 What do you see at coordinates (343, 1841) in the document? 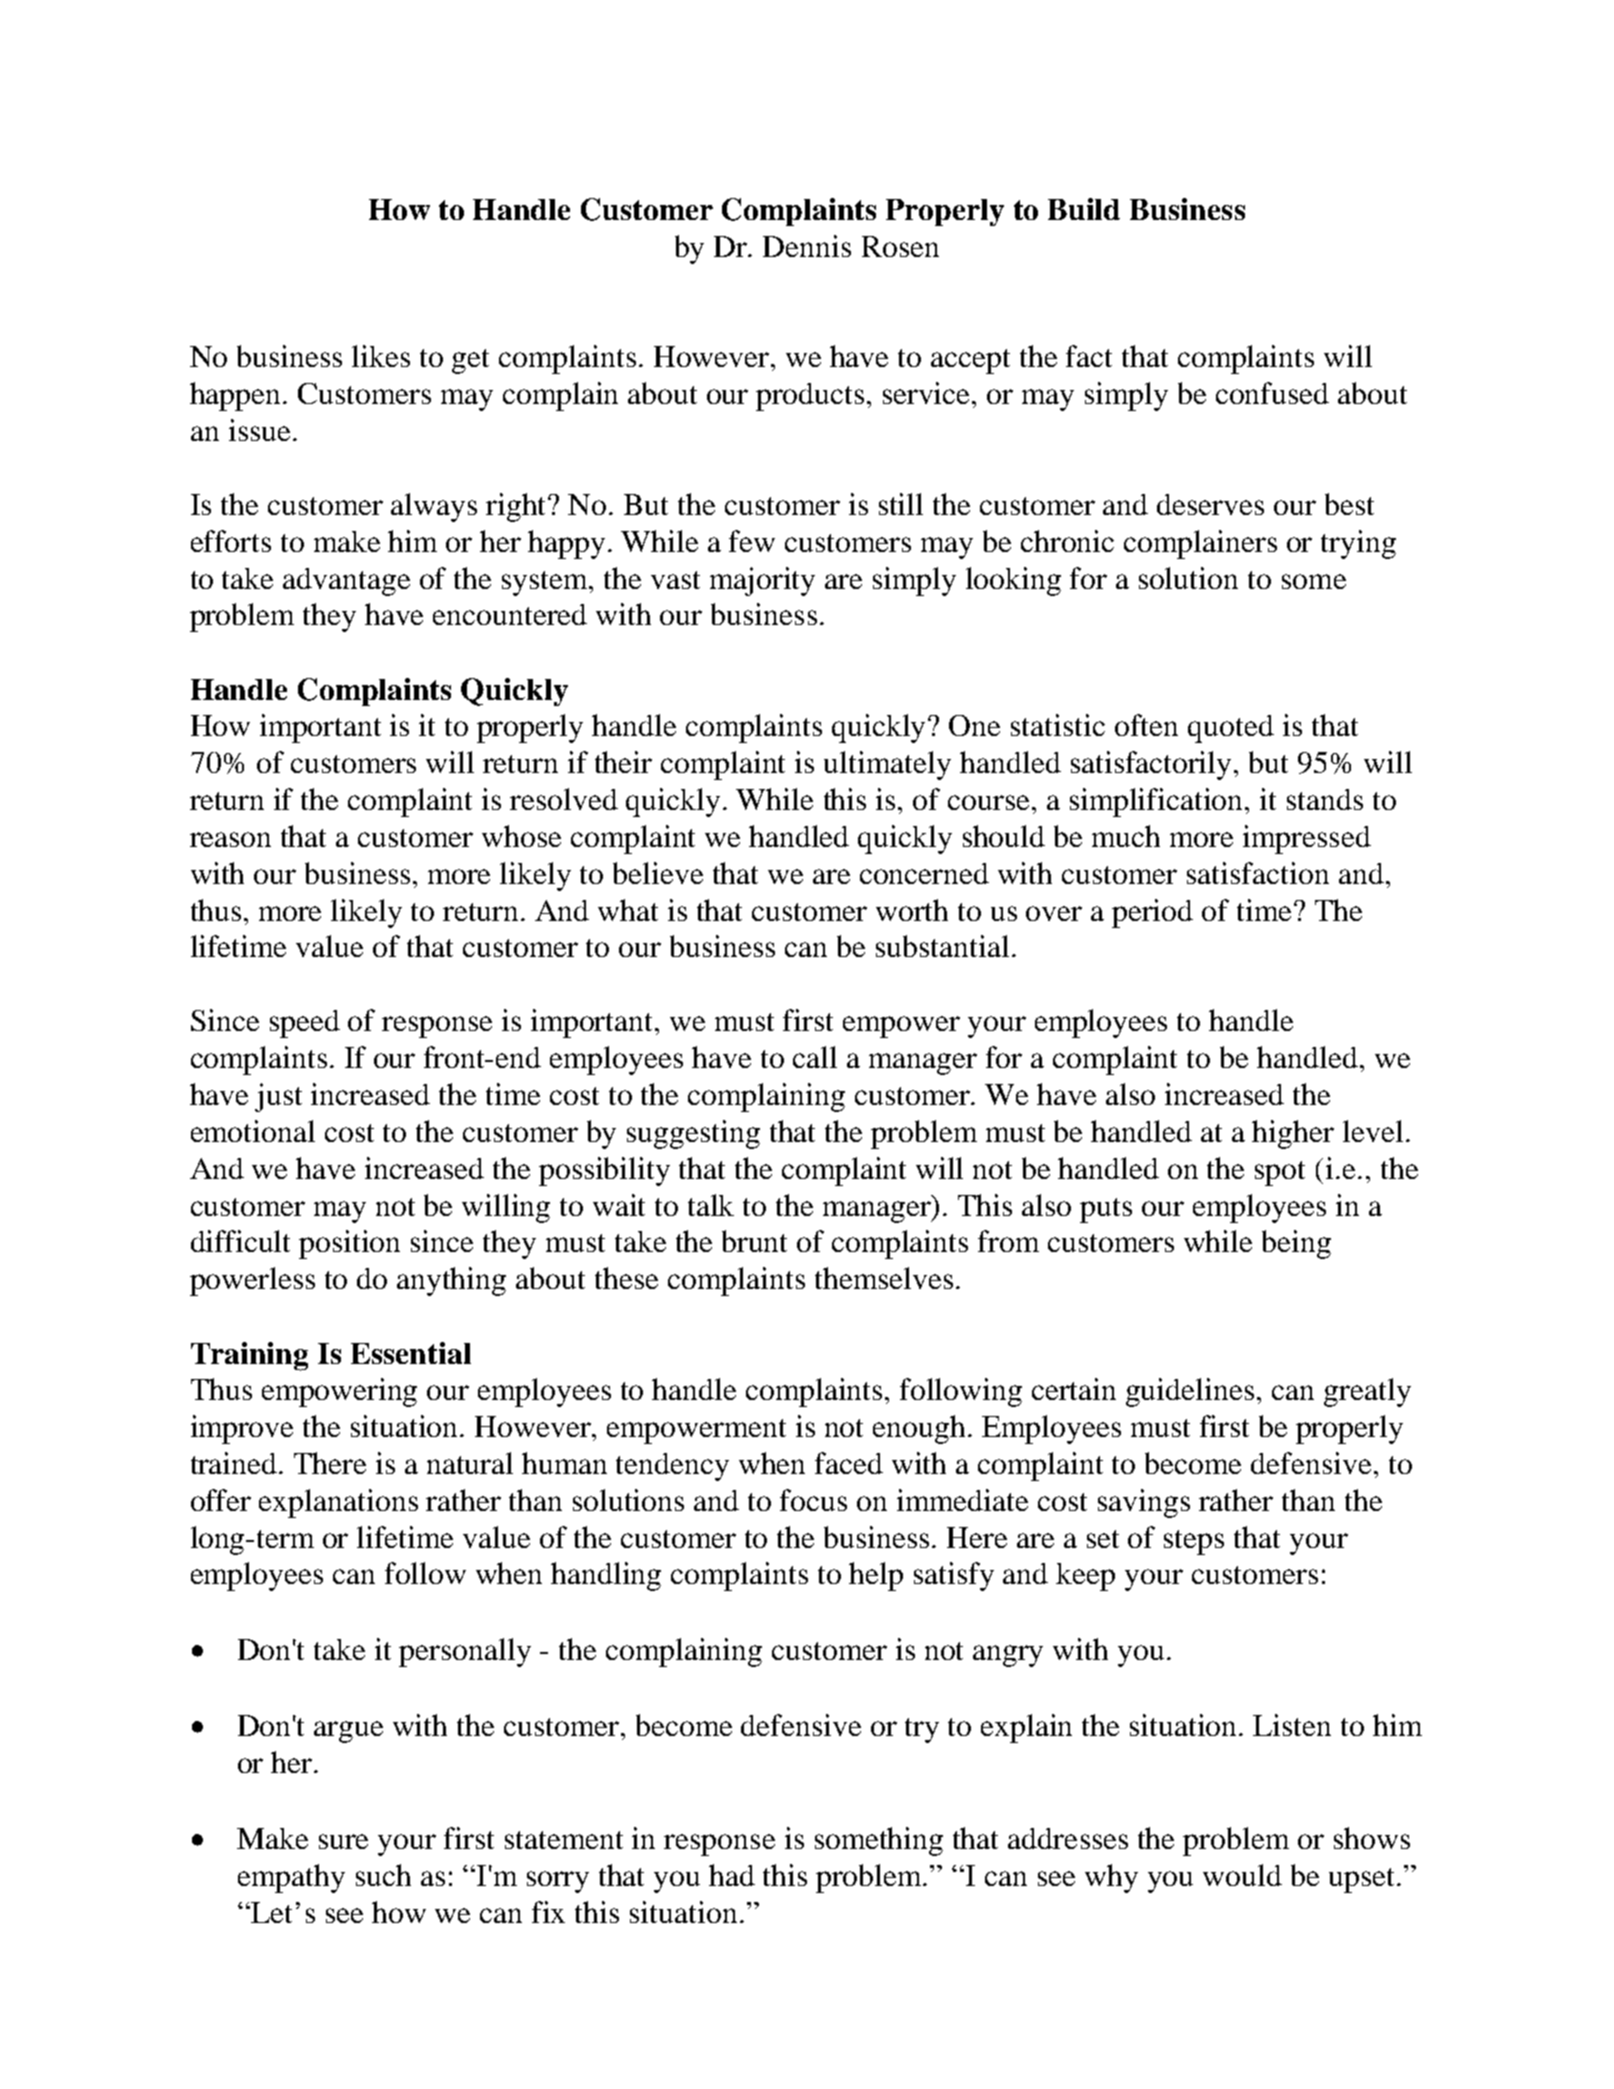
I see `sure` at bounding box center [343, 1841].
